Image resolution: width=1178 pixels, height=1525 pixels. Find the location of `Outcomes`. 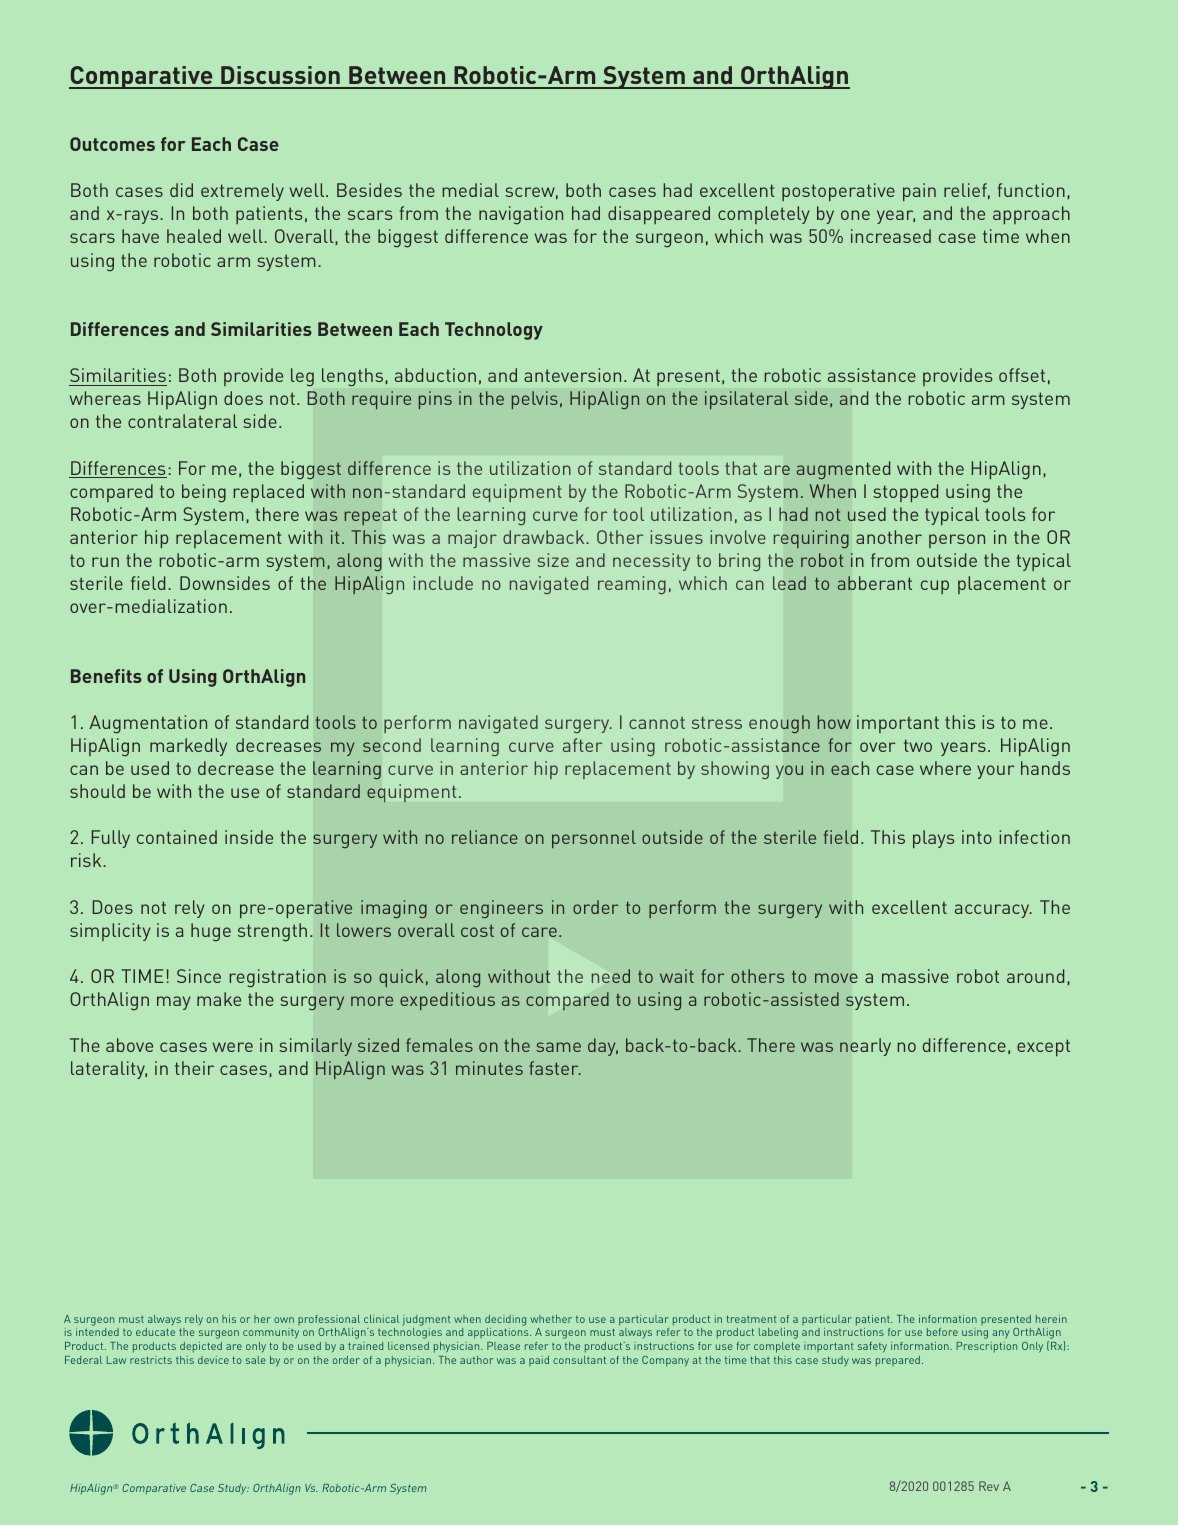

Outcomes is located at coordinates (112, 144).
